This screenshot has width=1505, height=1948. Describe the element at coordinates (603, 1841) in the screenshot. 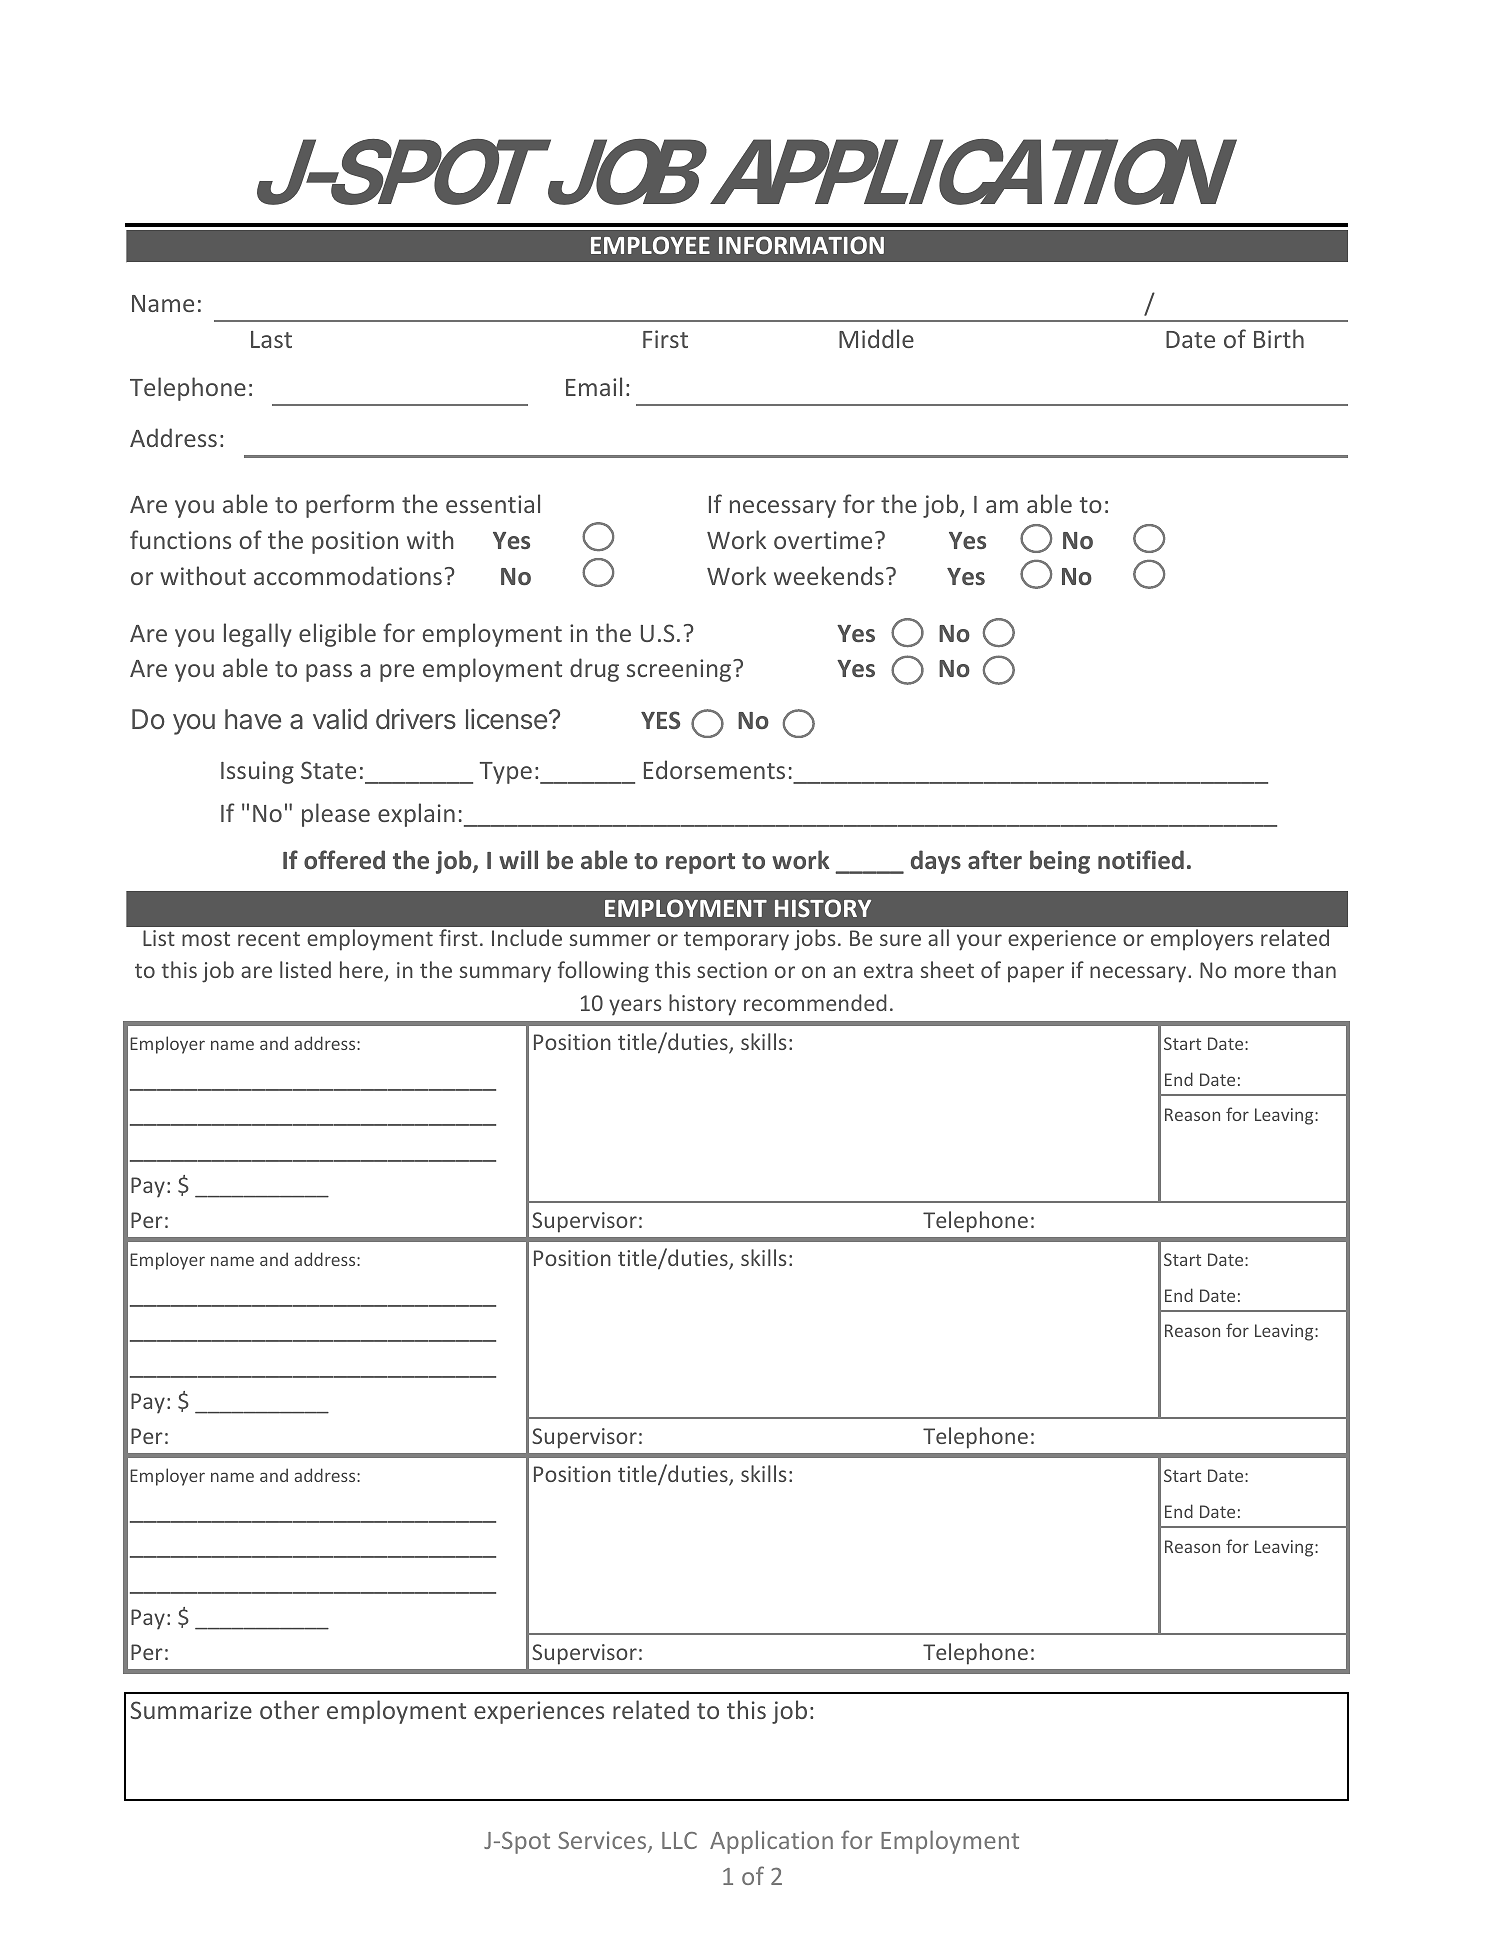

I see `Services` at that location.
